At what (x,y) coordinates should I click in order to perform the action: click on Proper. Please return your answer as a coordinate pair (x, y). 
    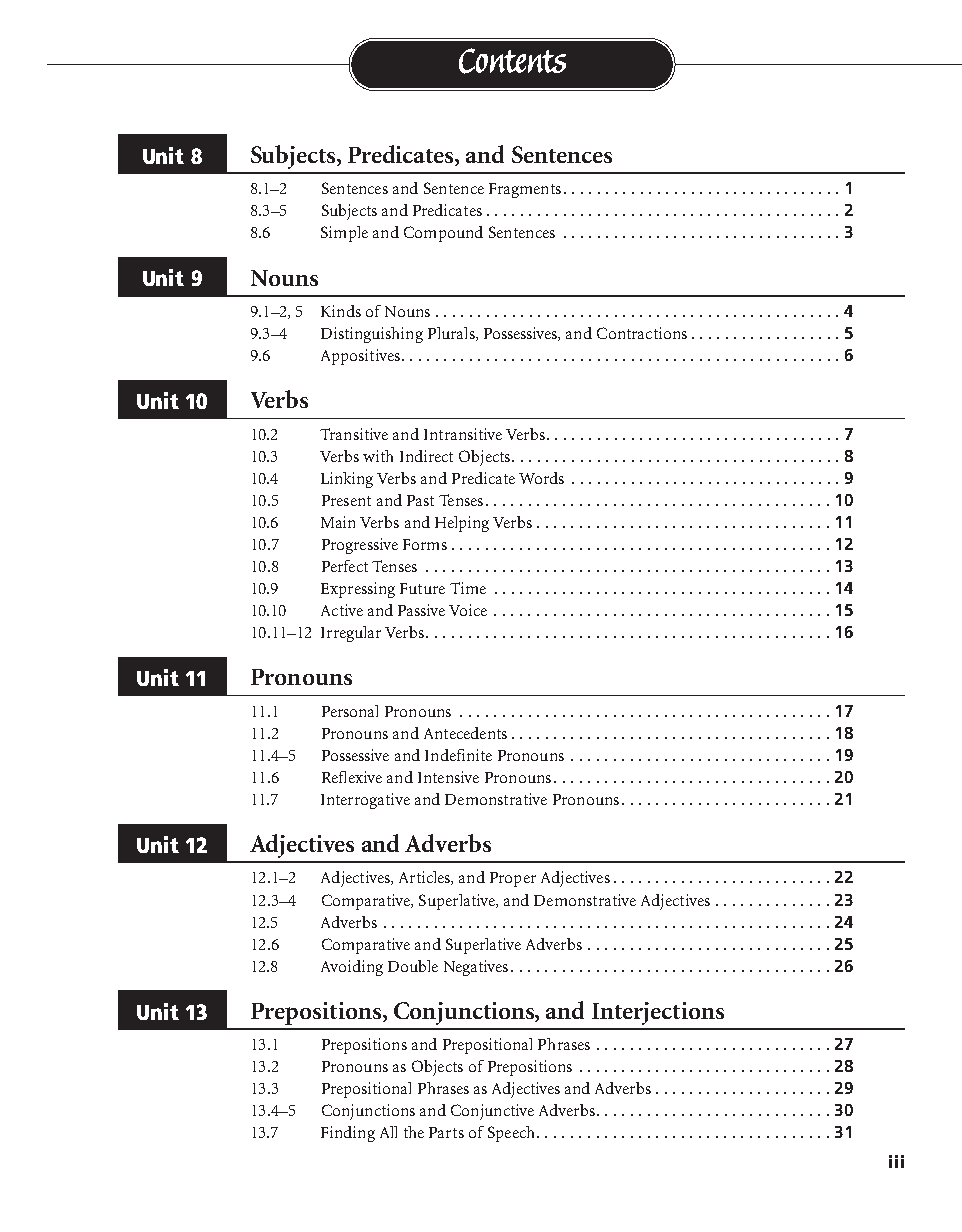
    Looking at the image, I should click on (513, 879).
